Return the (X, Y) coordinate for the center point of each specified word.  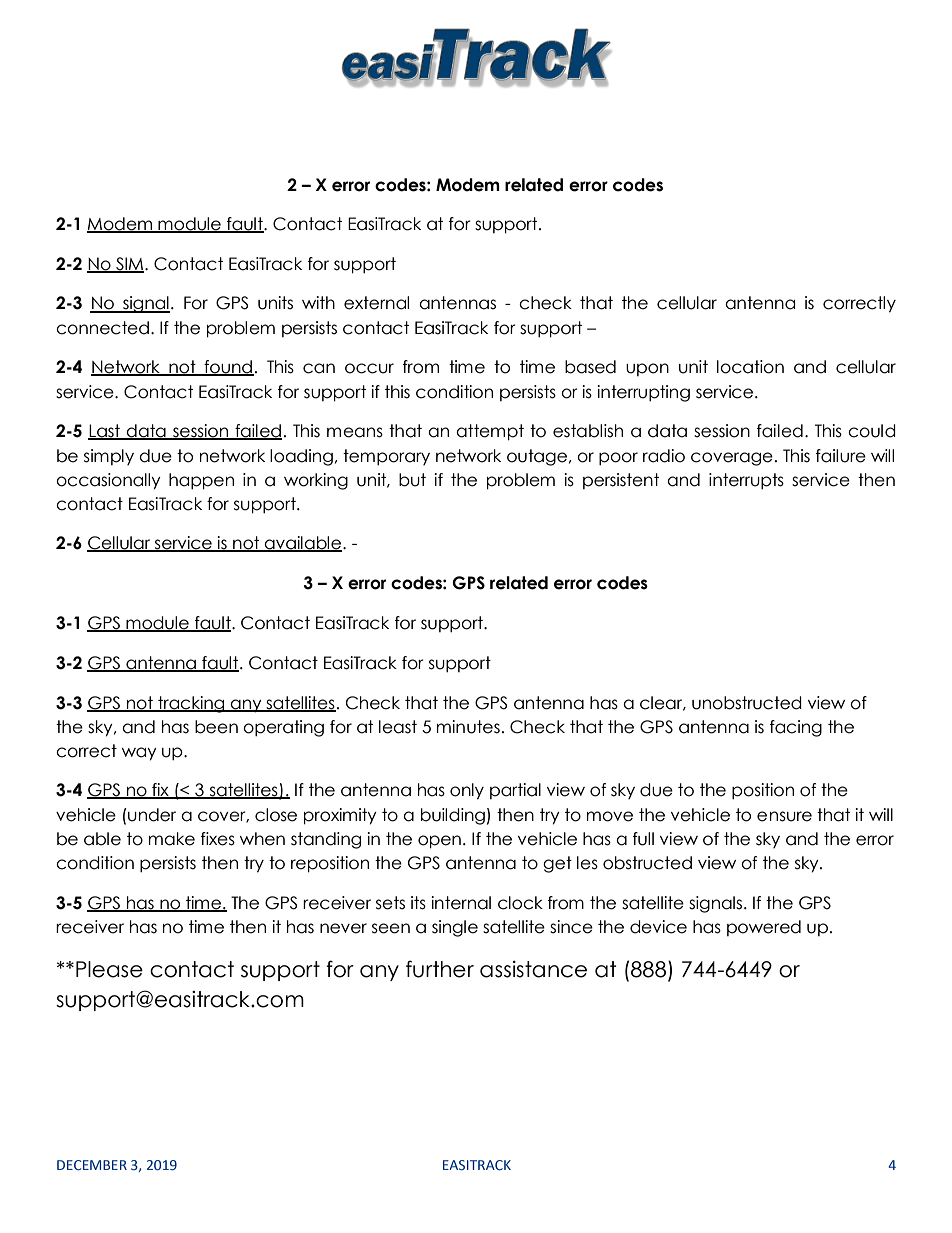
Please (109, 969)
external (376, 303)
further (440, 969)
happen (201, 481)
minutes (468, 727)
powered (764, 928)
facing (796, 728)
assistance (533, 969)
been (216, 727)
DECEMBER (92, 1165)
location (750, 367)
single (455, 928)
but (412, 480)
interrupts (746, 481)
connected (102, 328)
